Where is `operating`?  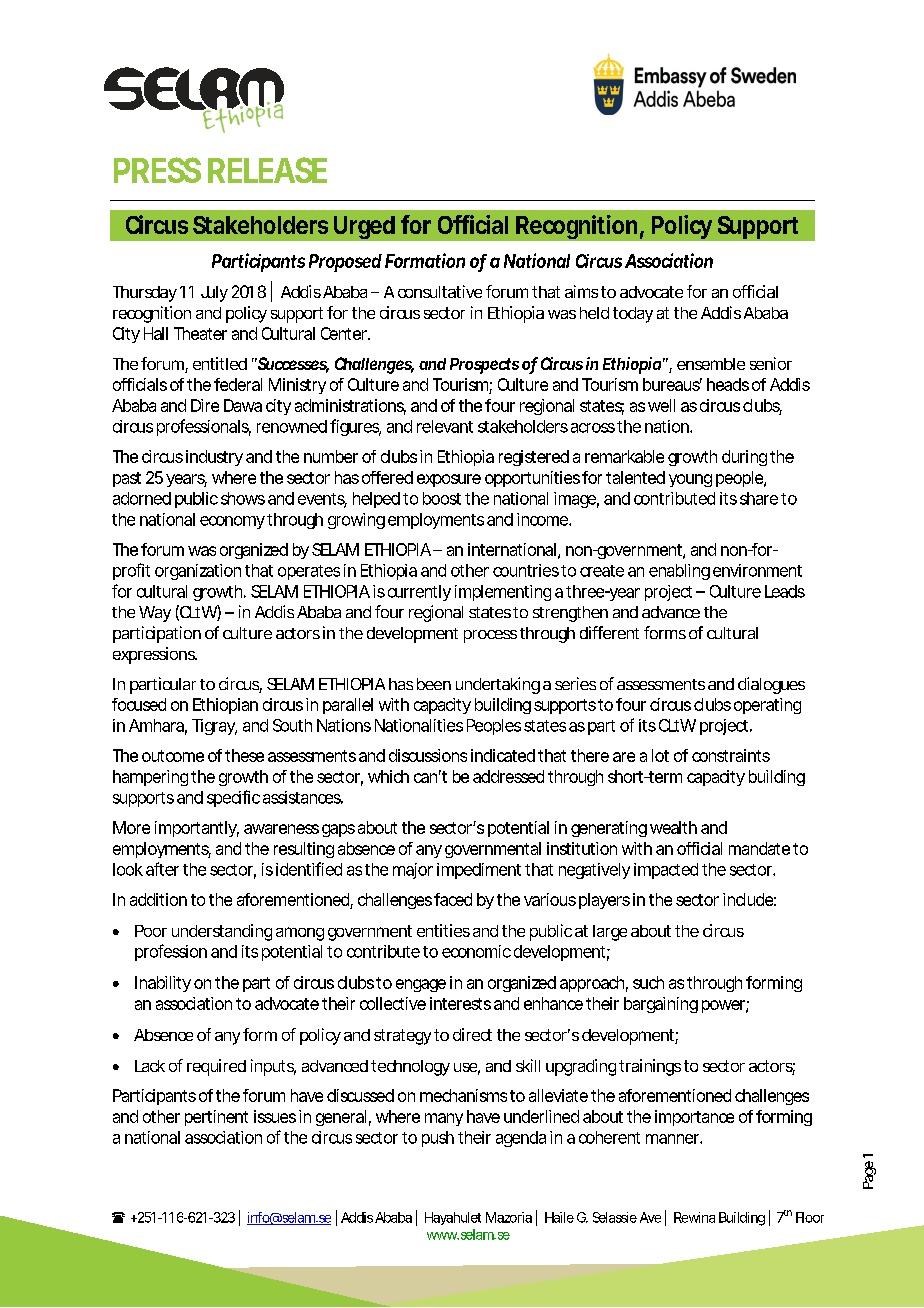 operating is located at coordinates (767, 706).
